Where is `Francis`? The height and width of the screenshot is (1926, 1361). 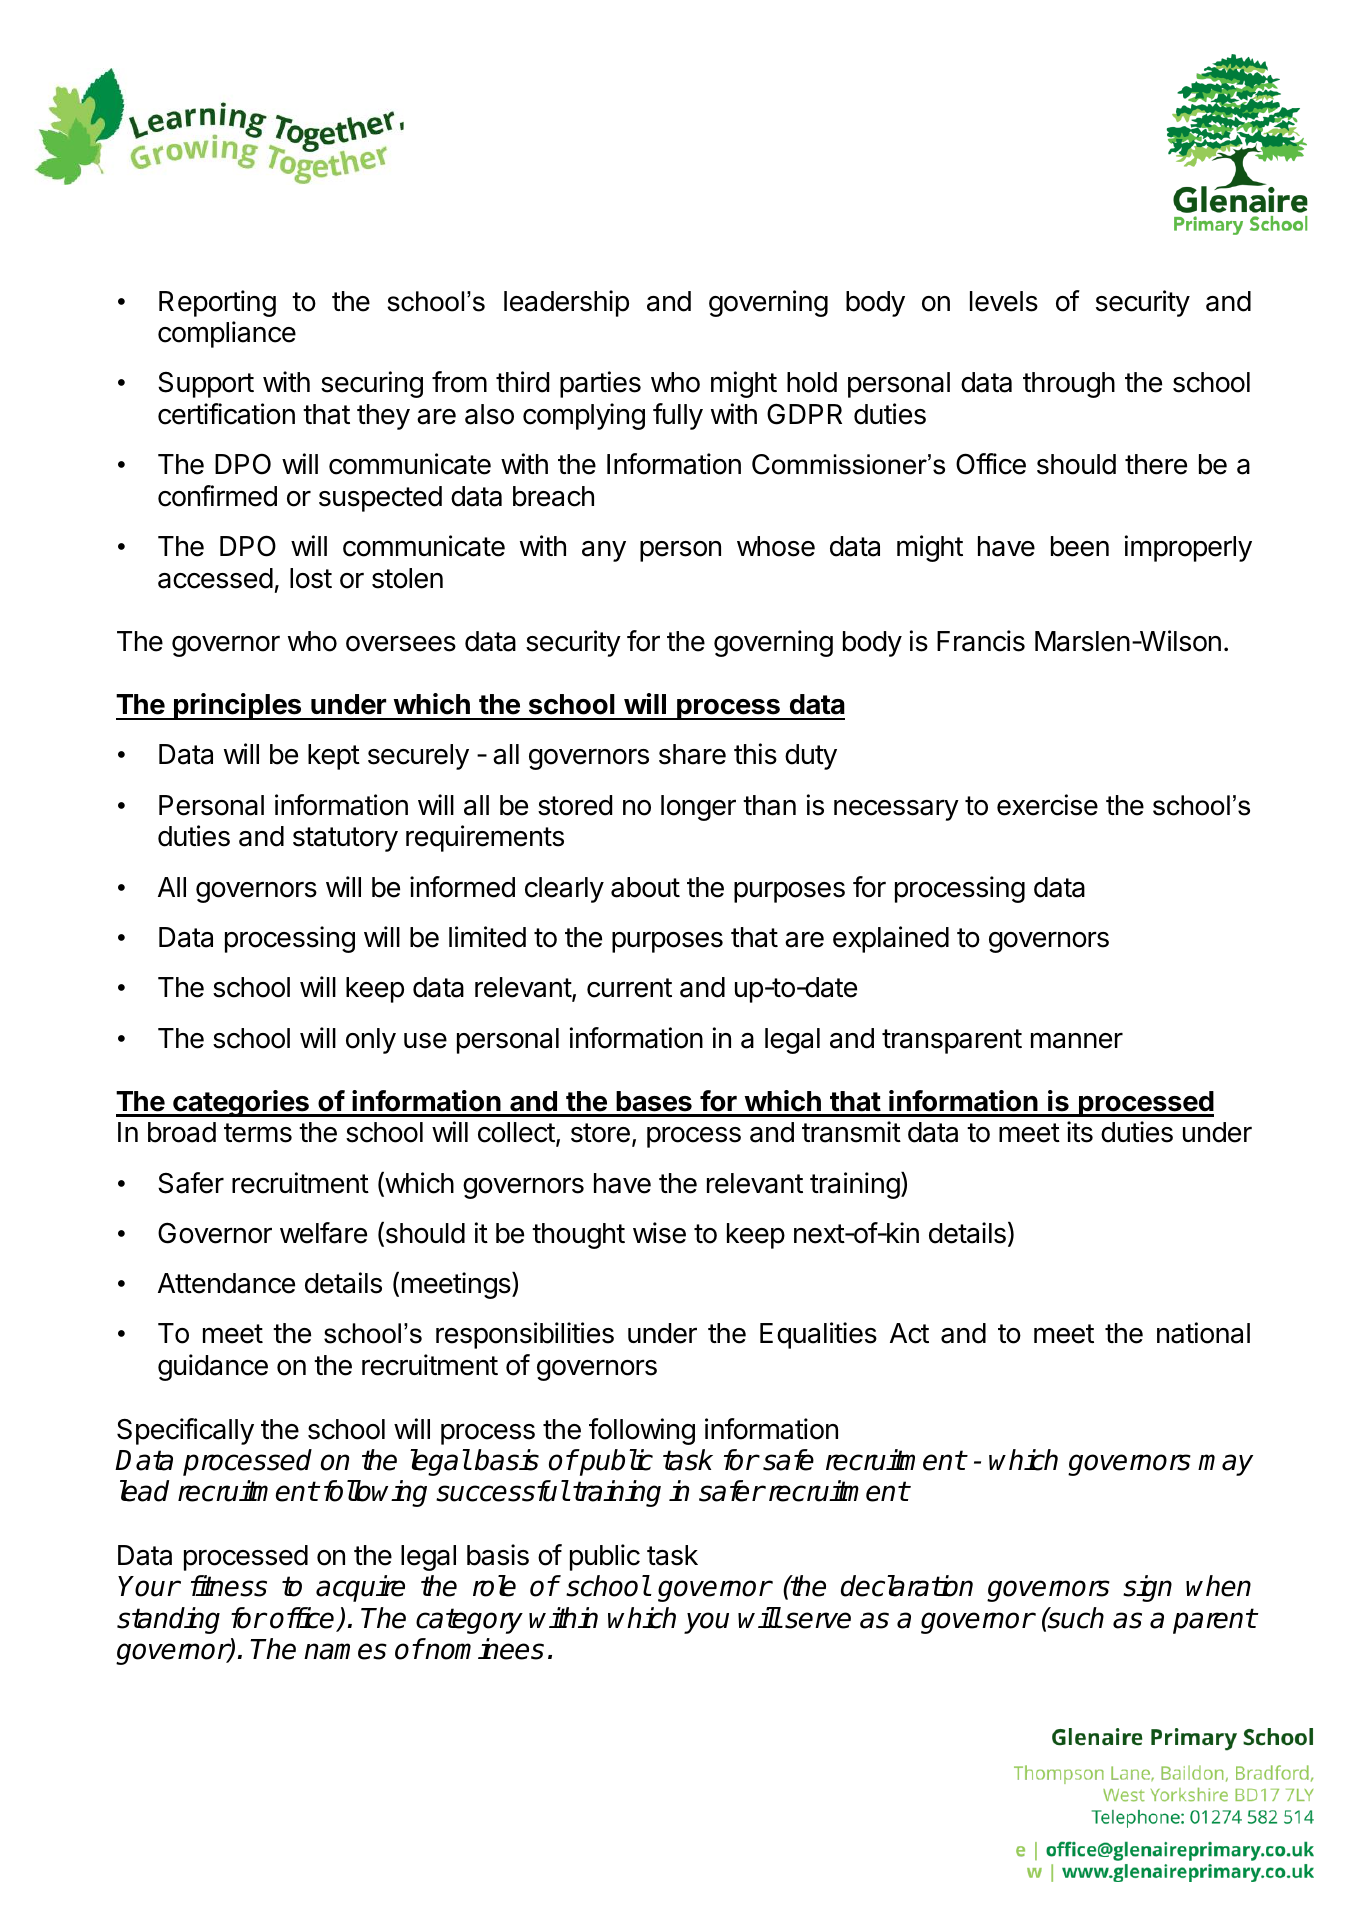
Francis is located at coordinates (981, 641).
